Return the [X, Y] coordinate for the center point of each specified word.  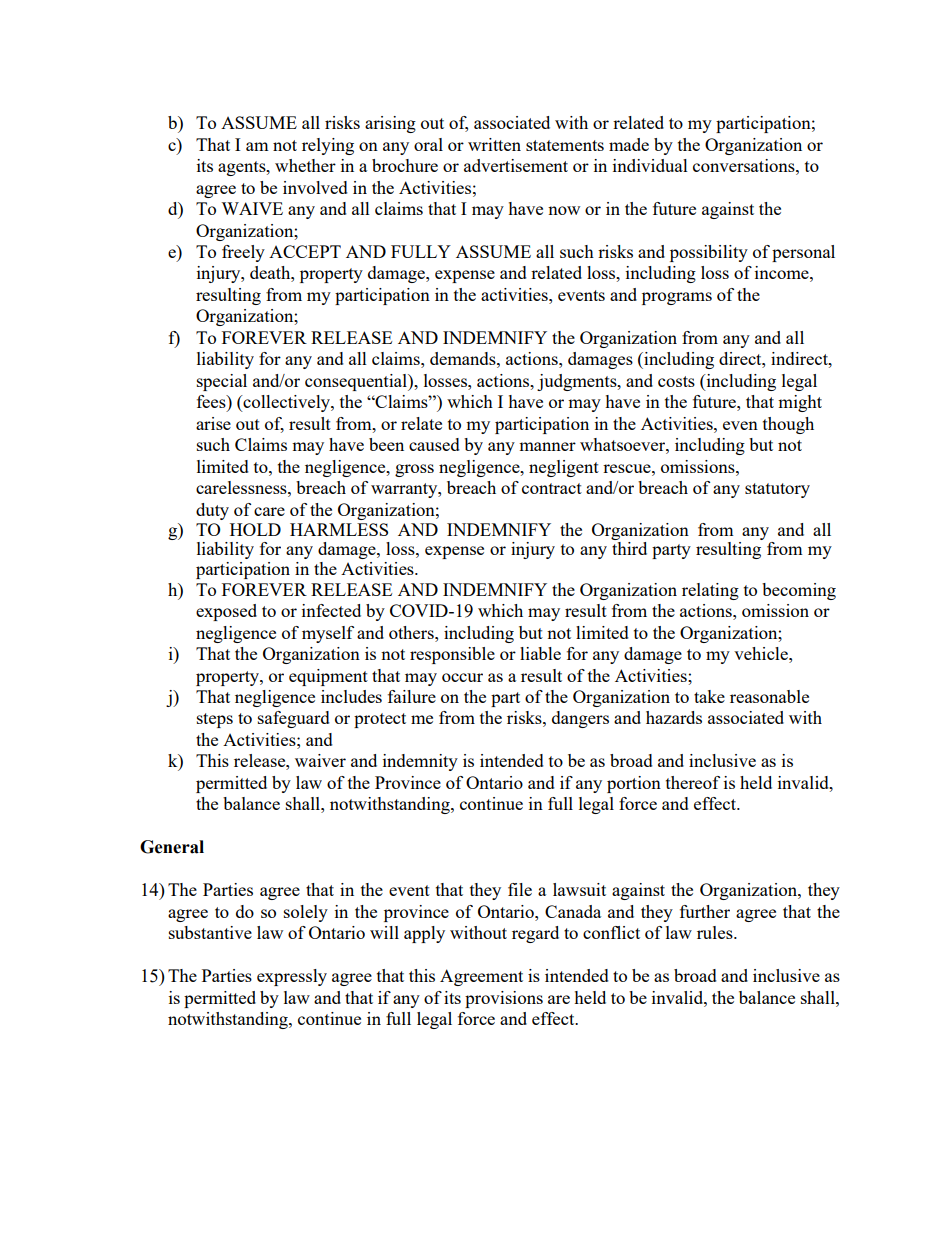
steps [215, 720]
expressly [292, 977]
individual [650, 165]
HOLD [255, 529]
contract [552, 488]
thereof [693, 782]
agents [243, 168]
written [494, 144]
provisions [504, 999]
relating [710, 591]
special [222, 382]
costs [676, 381]
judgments [578, 382]
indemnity [420, 762]
